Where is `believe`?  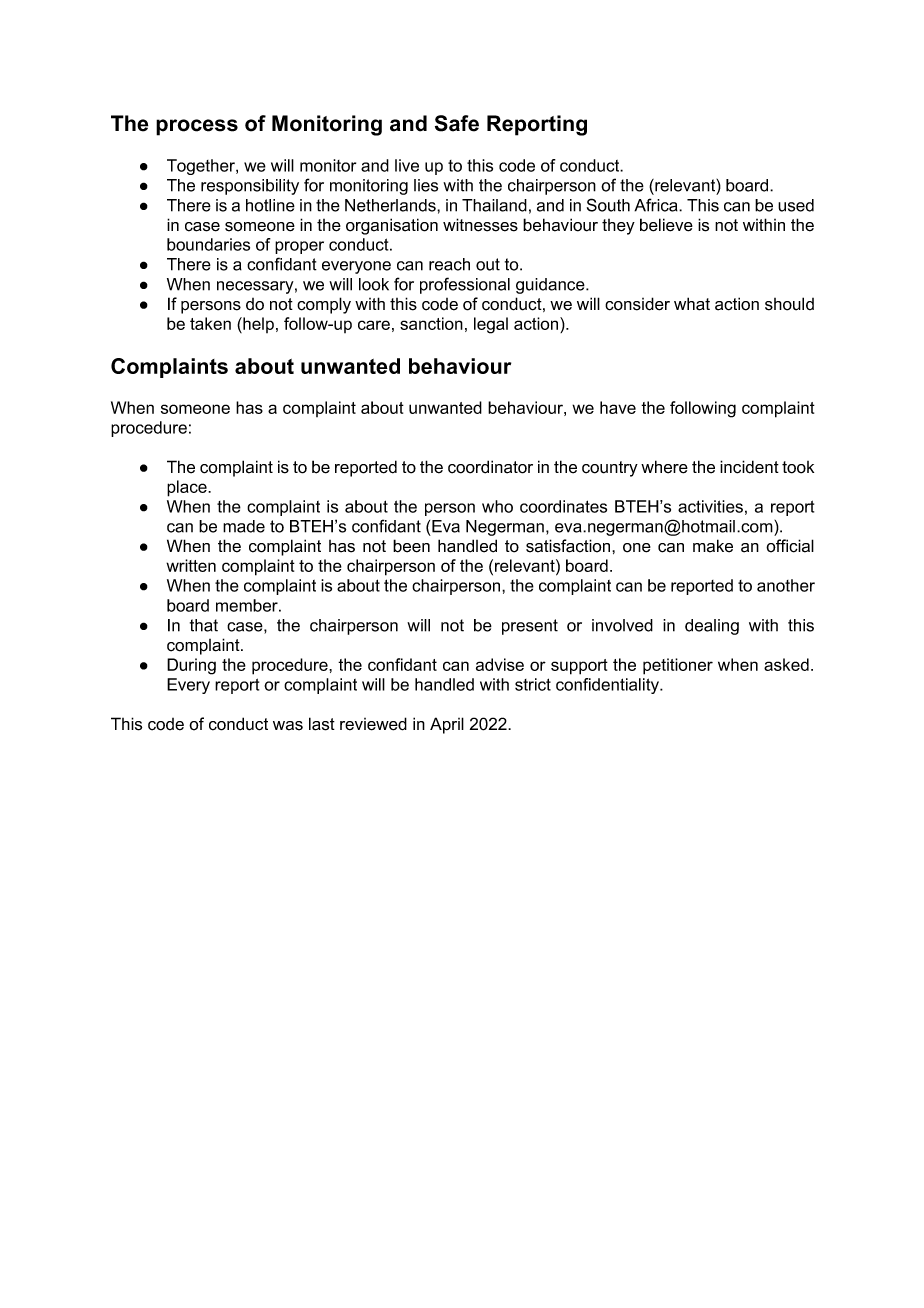 believe is located at coordinates (666, 225).
